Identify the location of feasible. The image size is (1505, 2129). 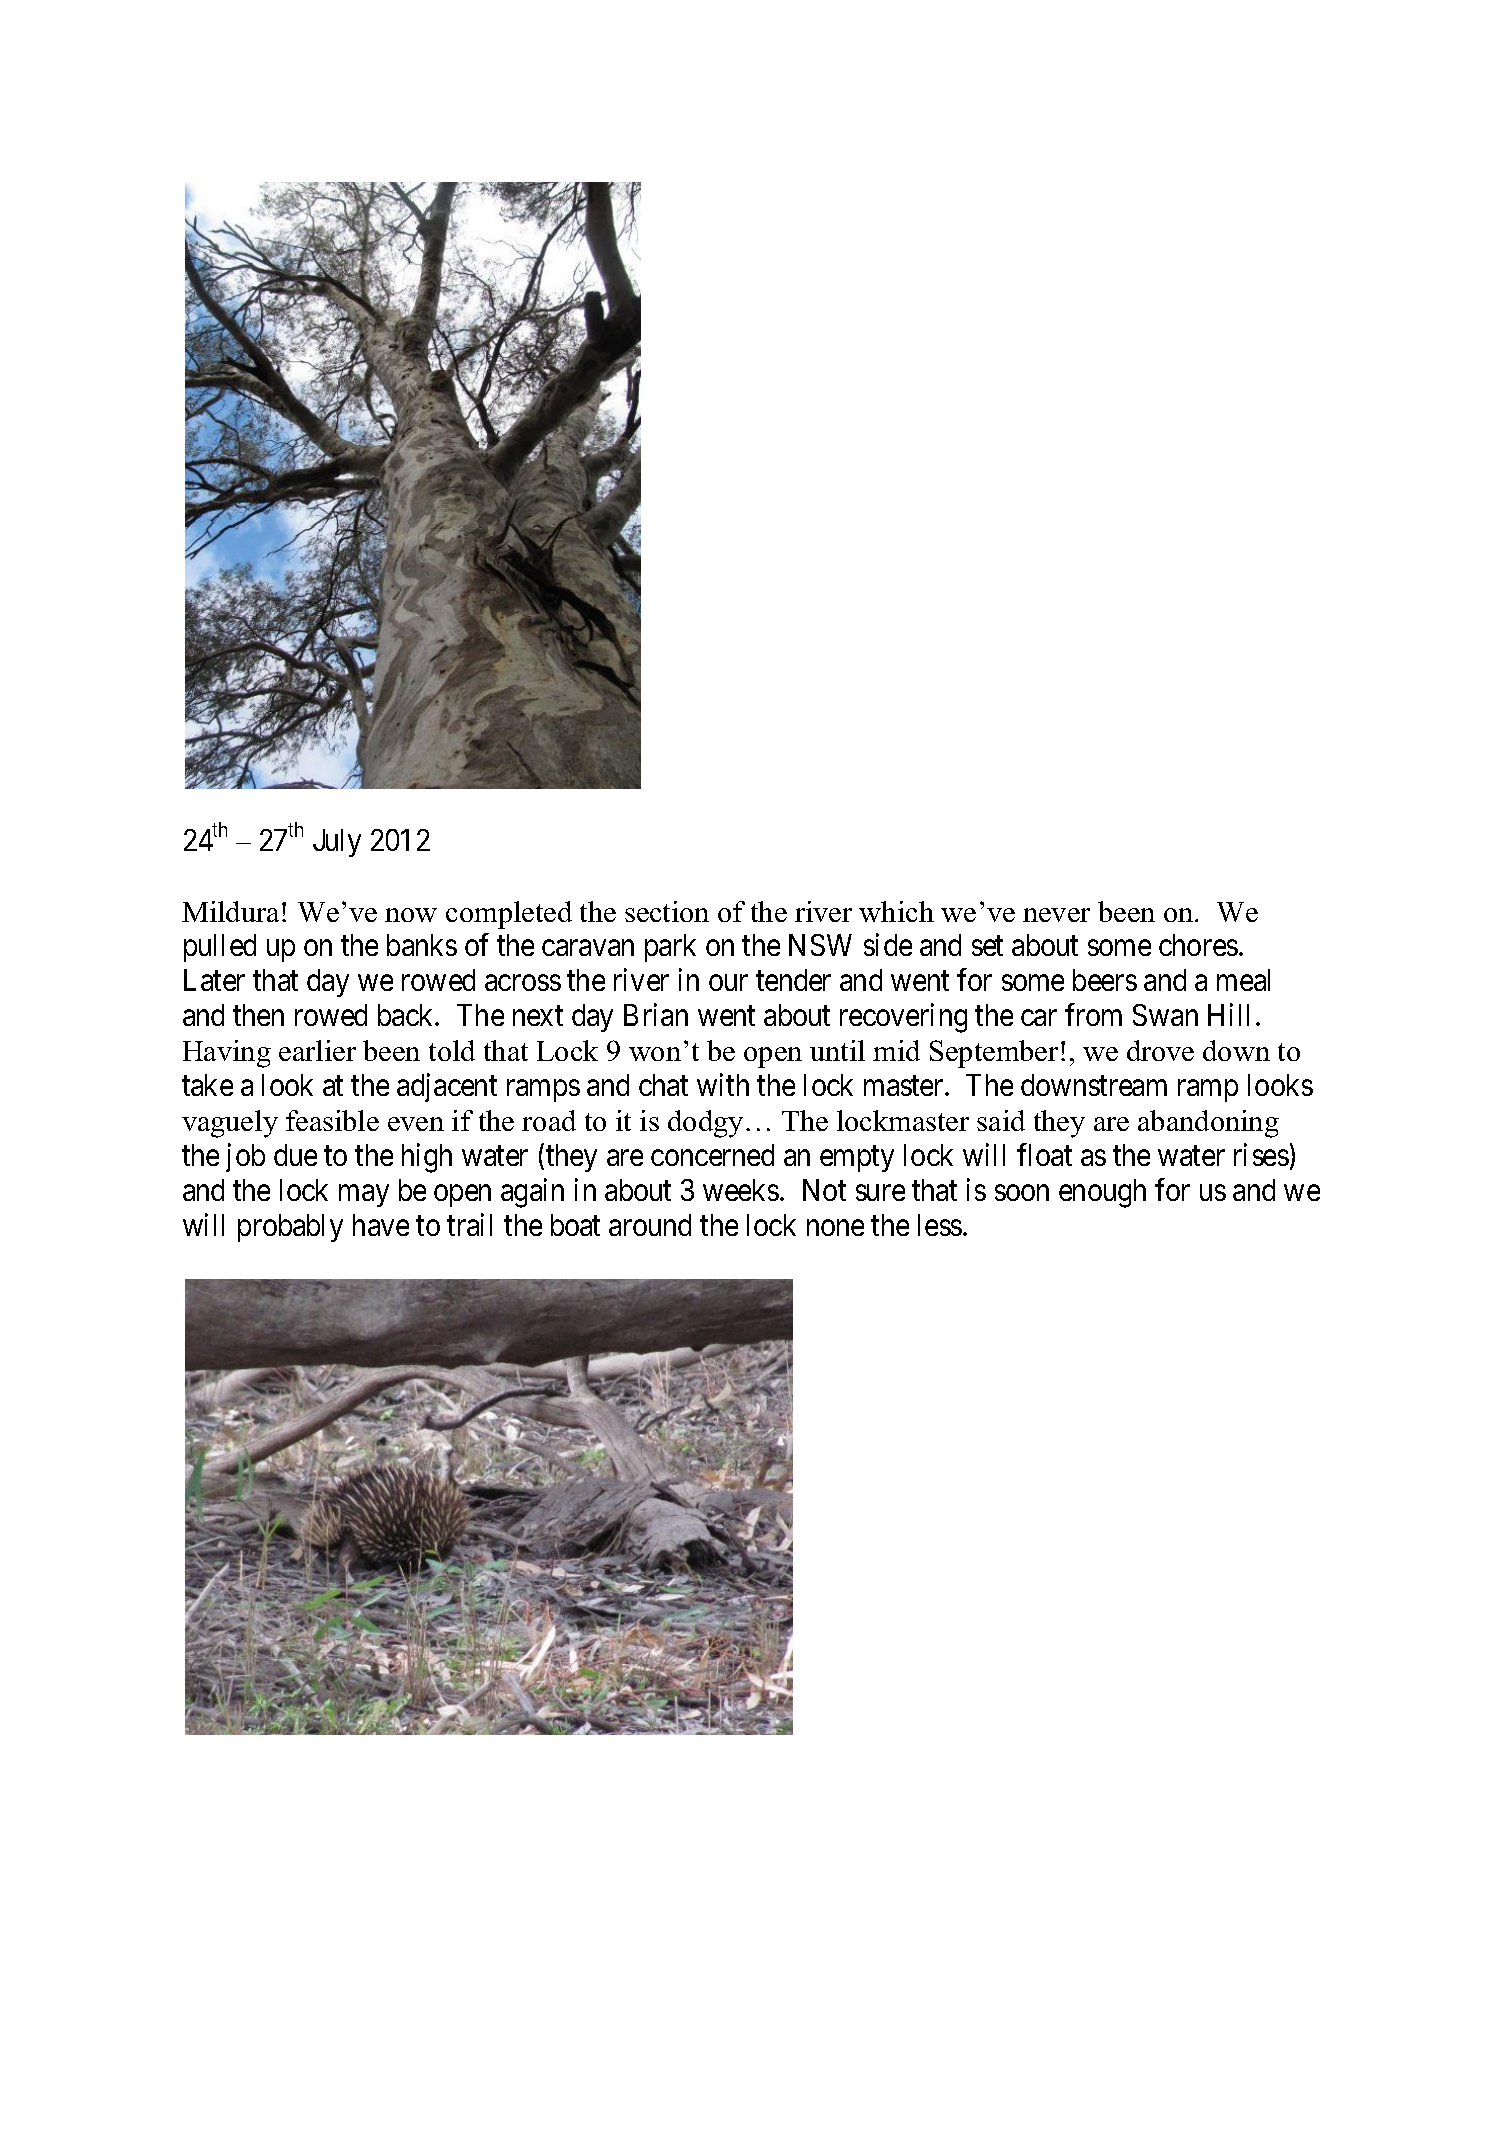
(332, 1120).
